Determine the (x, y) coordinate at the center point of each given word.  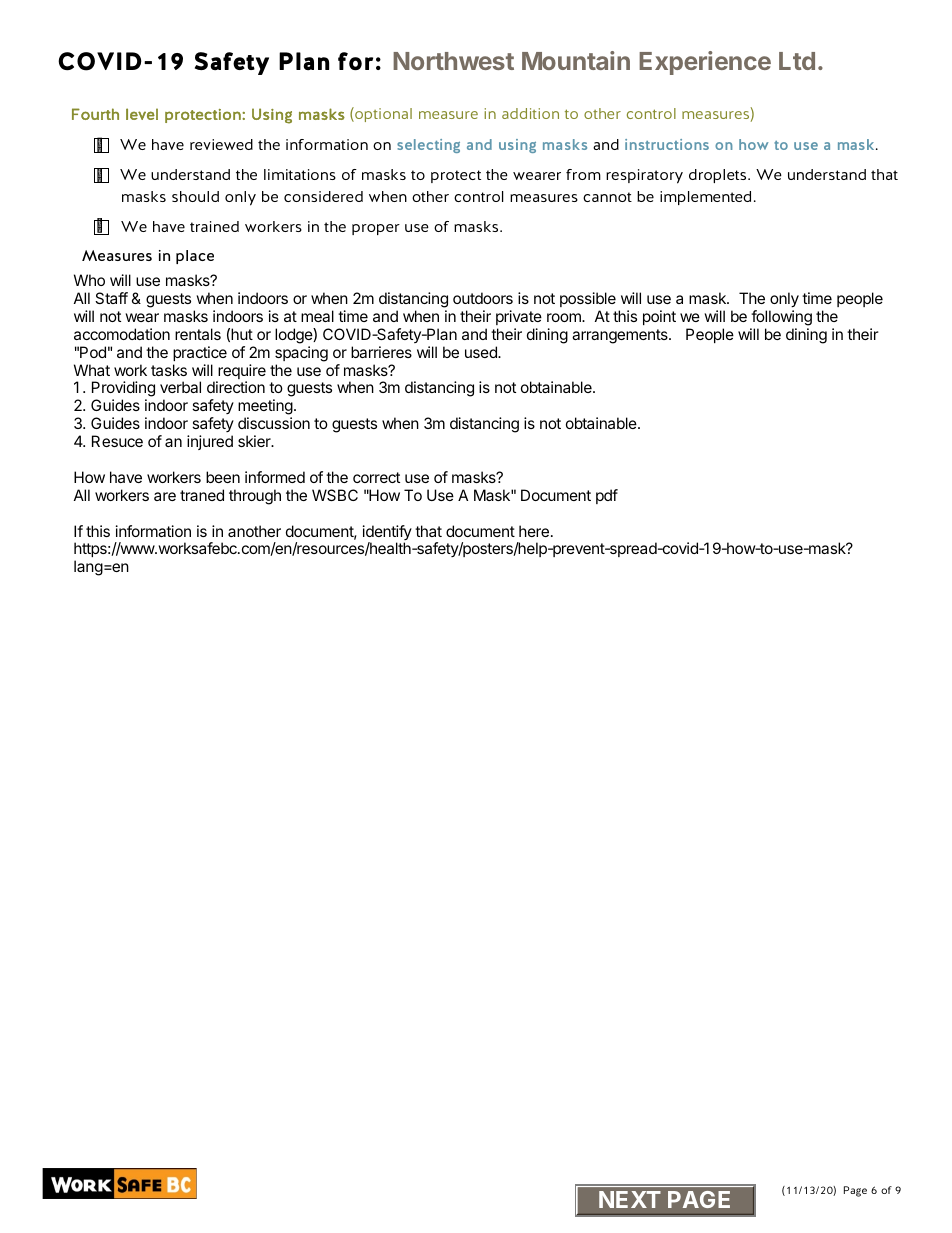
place (195, 257)
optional (382, 114)
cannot (607, 197)
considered (323, 196)
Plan (304, 61)
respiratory (644, 176)
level (142, 114)
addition (530, 113)
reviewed (221, 144)
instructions (667, 144)
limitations (300, 174)
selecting (428, 146)
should (195, 196)
